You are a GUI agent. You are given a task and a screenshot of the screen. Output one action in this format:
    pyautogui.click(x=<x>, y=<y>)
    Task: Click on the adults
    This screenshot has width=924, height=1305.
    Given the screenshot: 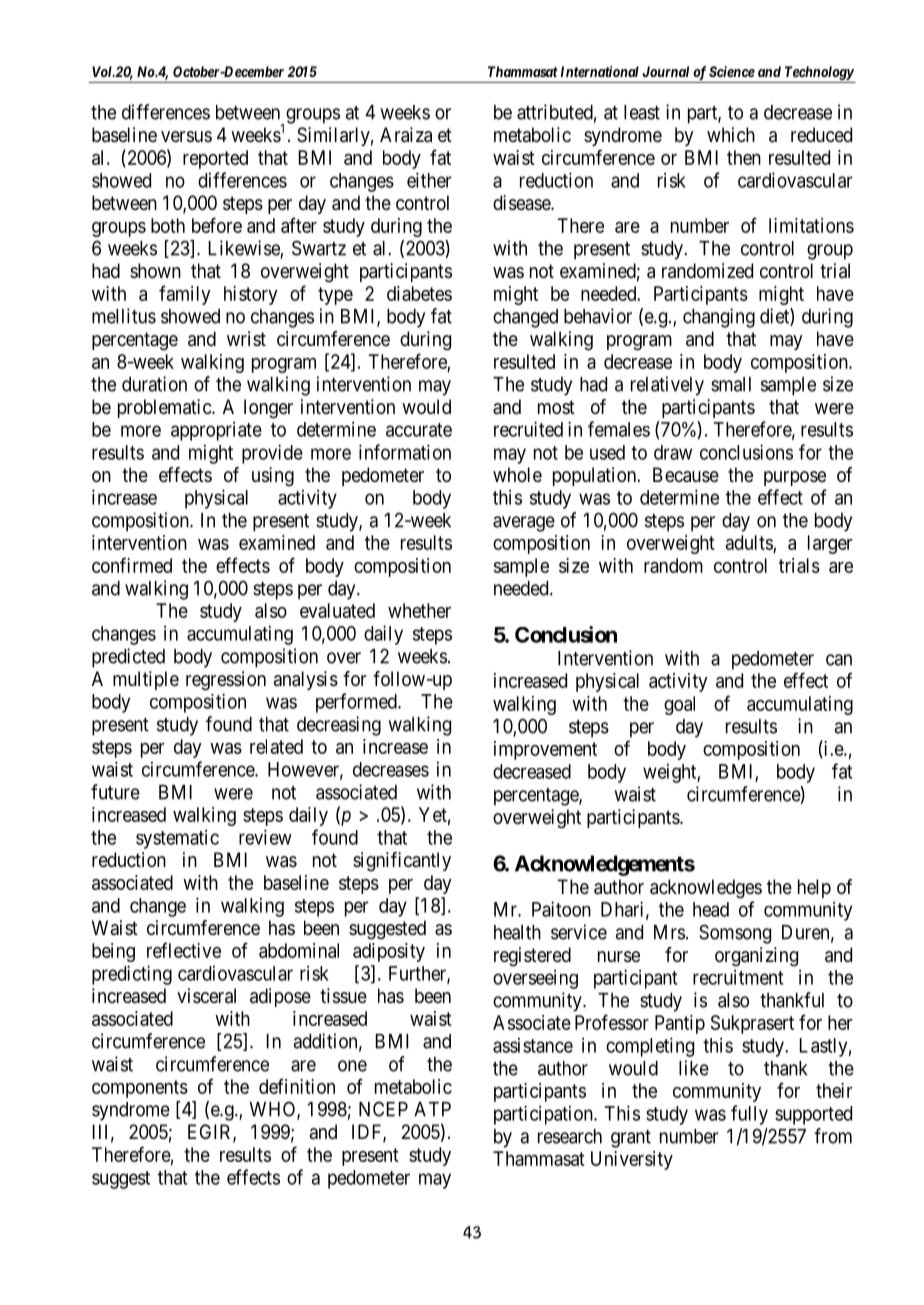 What is the action you would take?
    pyautogui.click(x=750, y=544)
